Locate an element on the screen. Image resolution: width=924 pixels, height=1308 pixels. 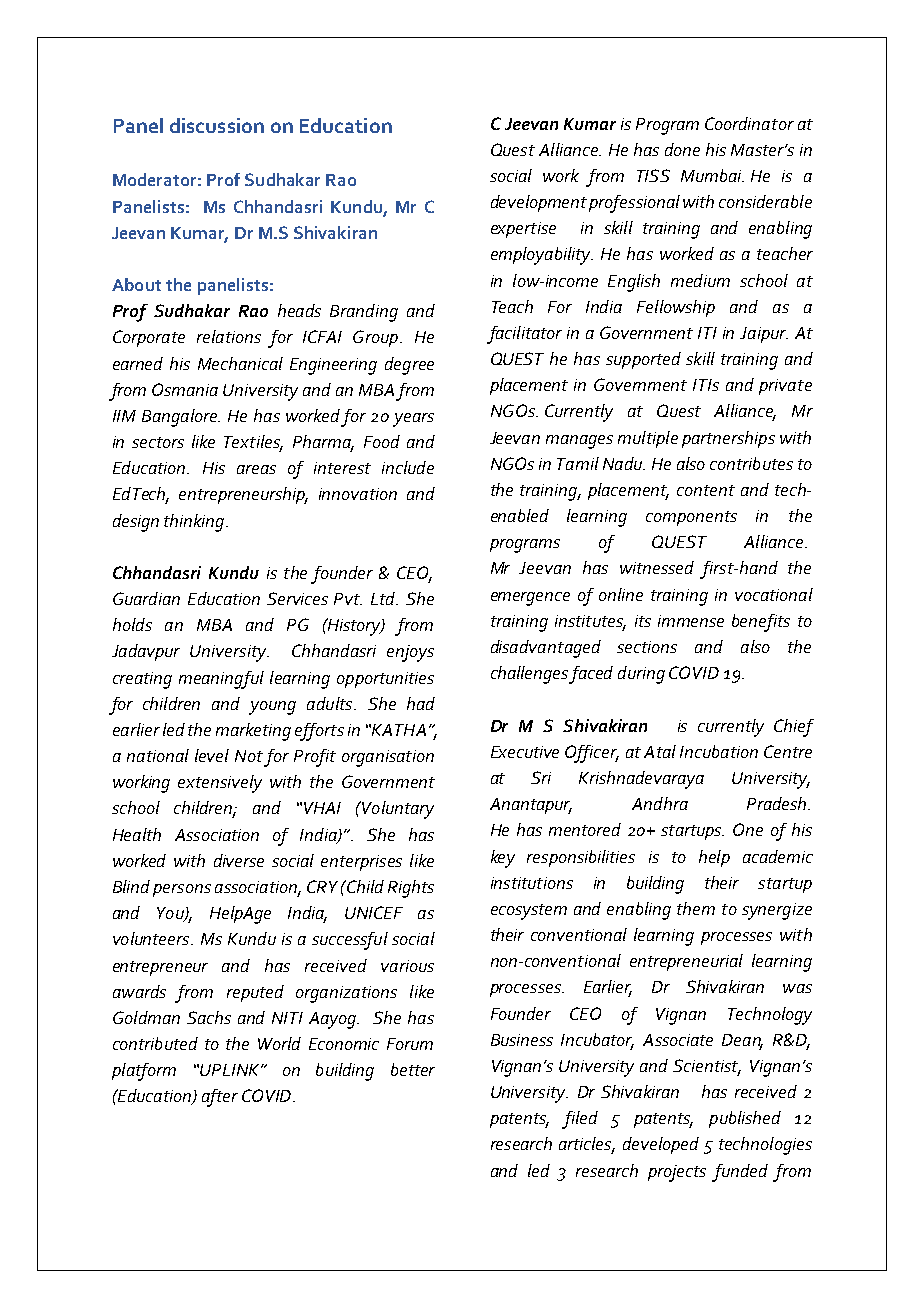
Mumbai is located at coordinates (712, 175).
